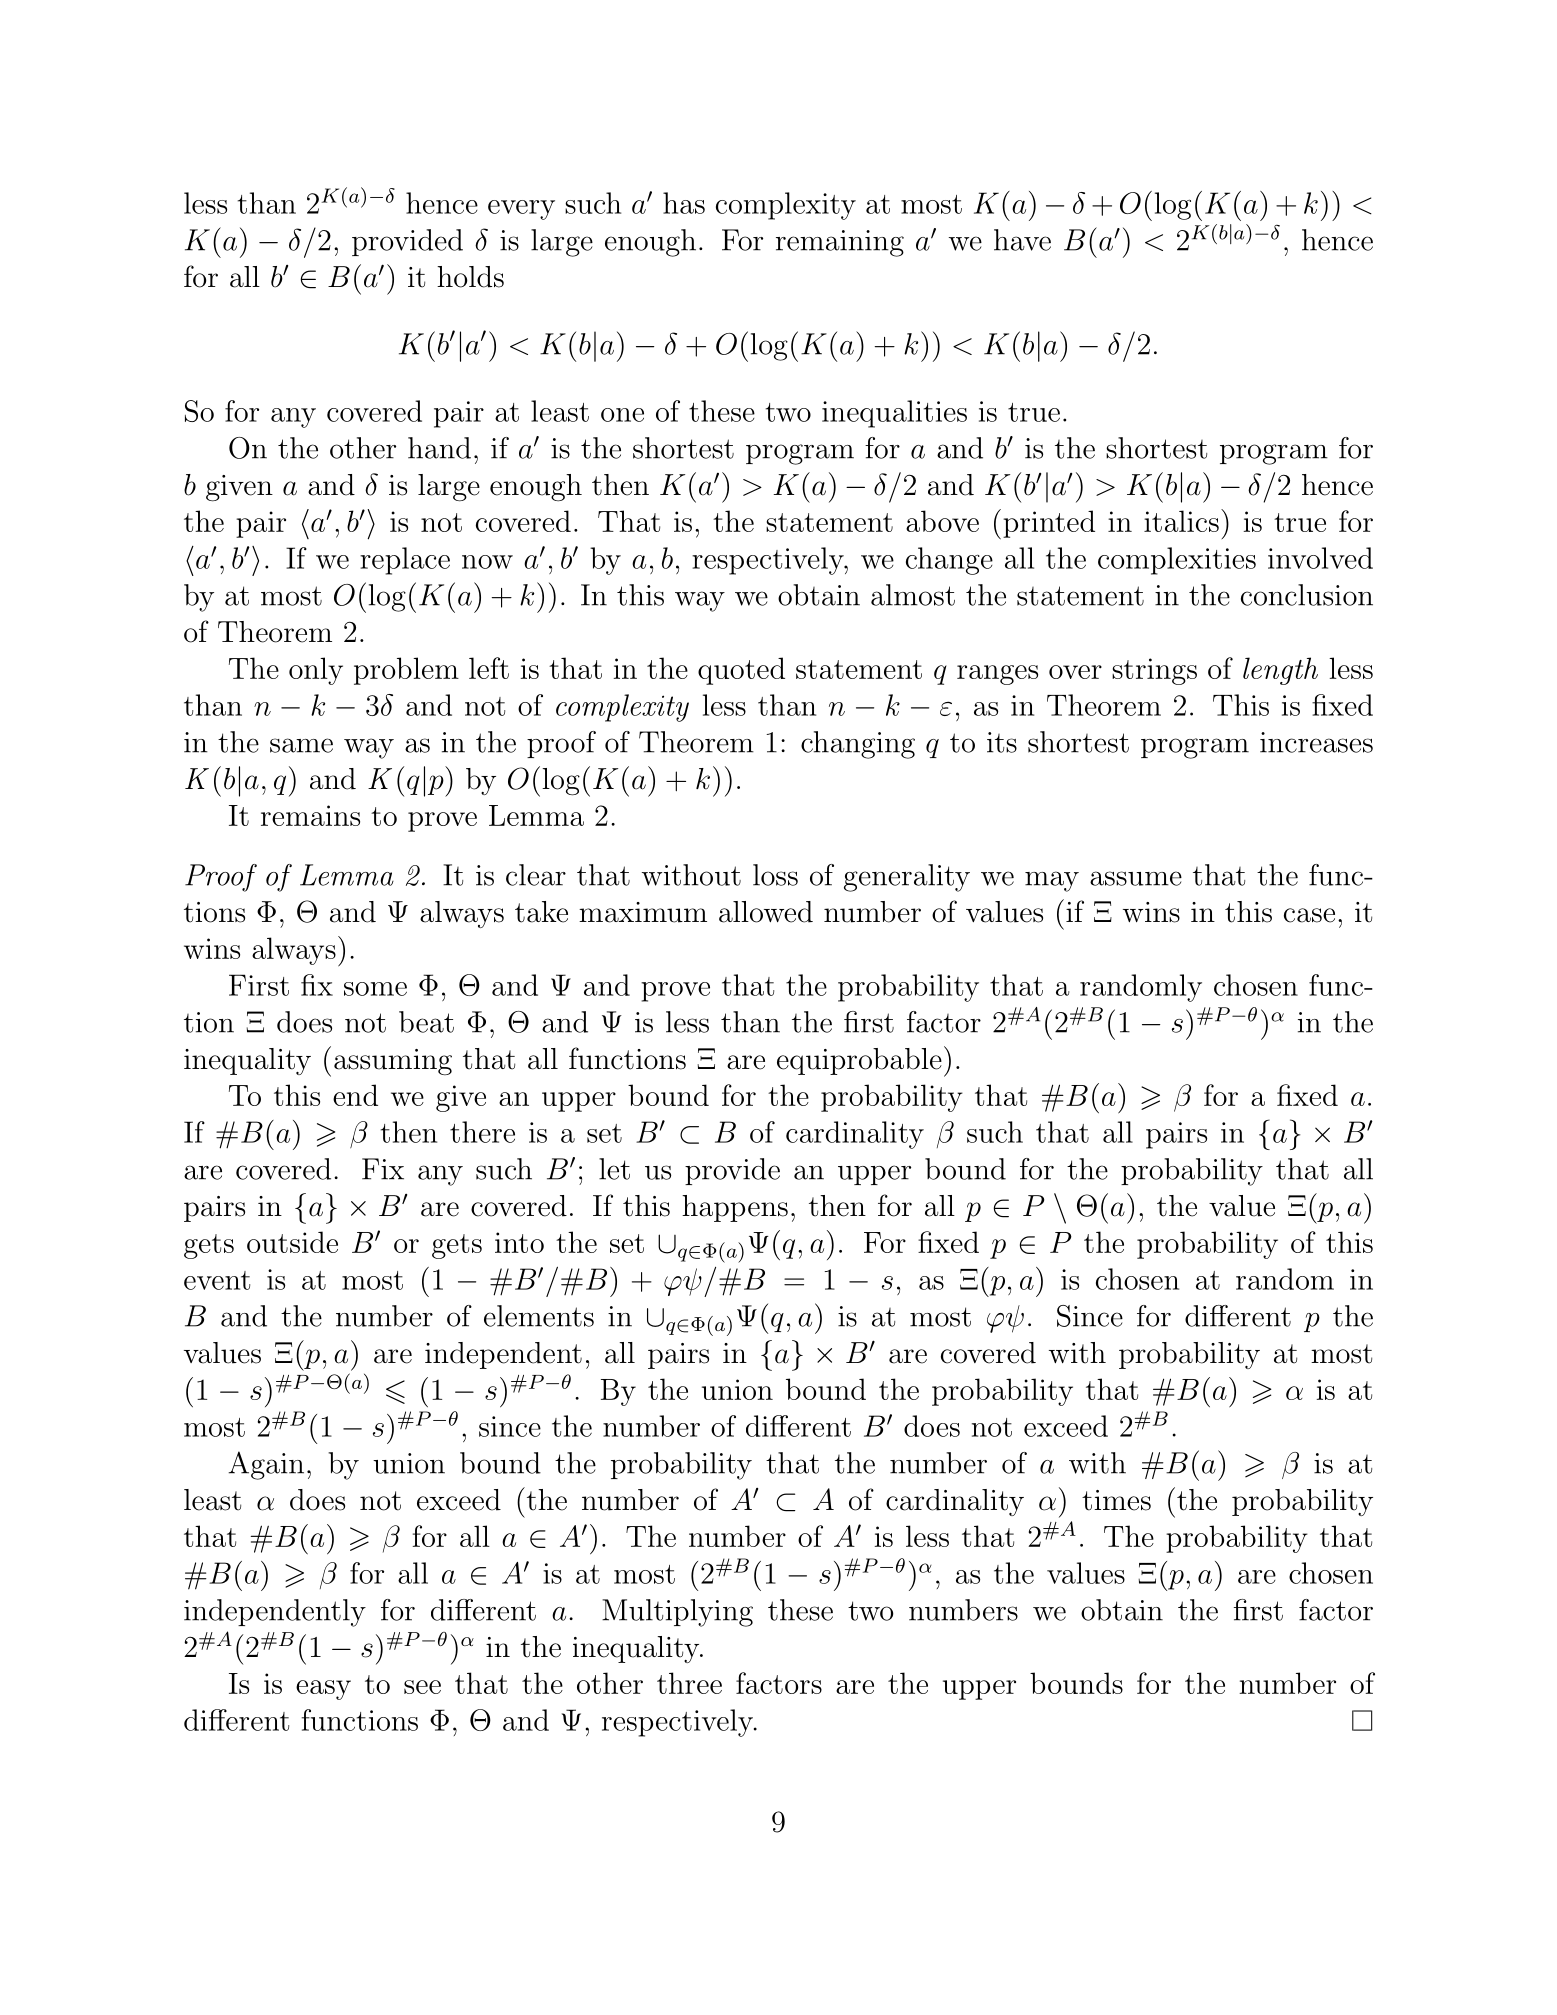 The height and width of the screenshot is (2015, 1557). Describe the element at coordinates (1022, 240) in the screenshot. I see `have` at that location.
